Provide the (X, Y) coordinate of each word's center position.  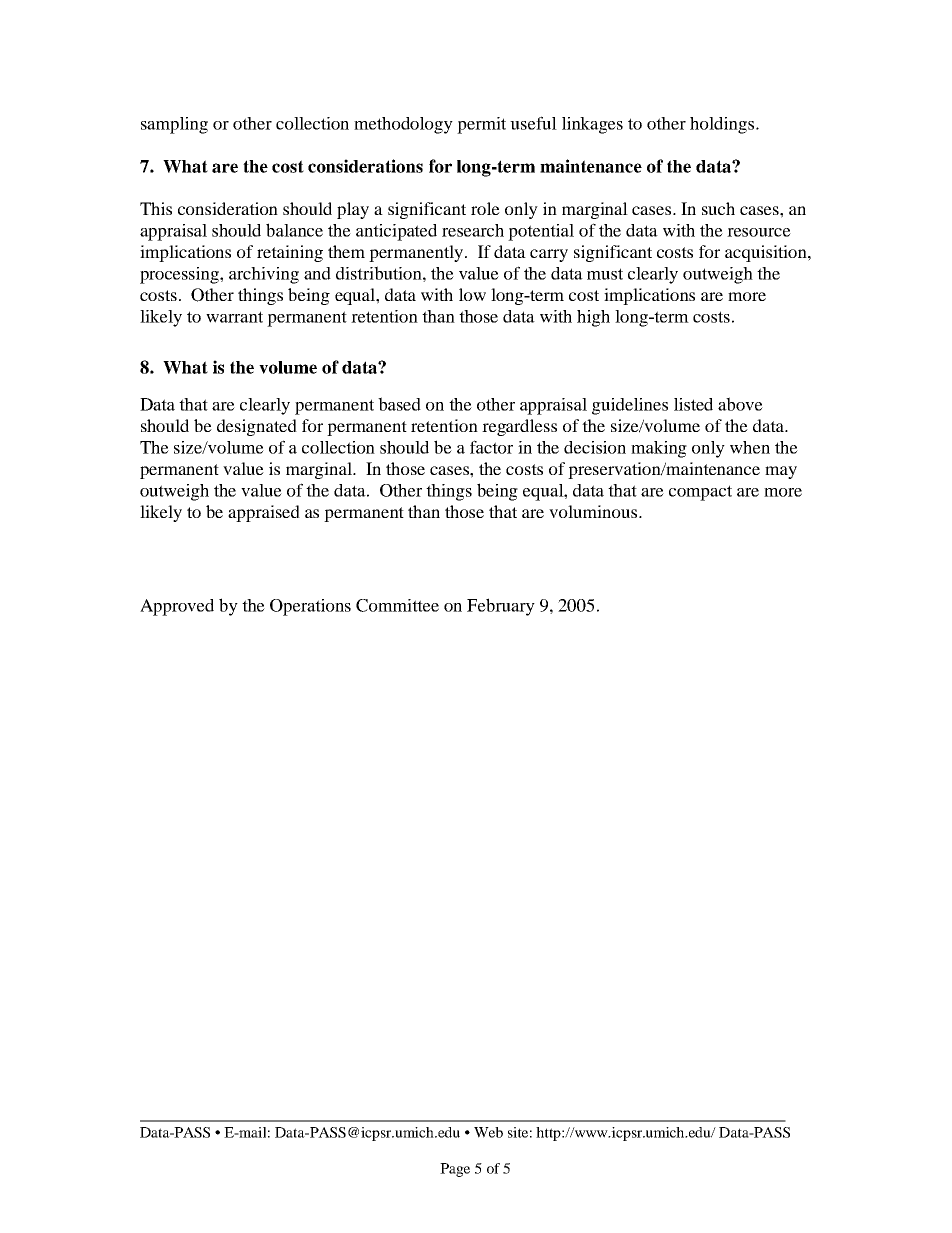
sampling (174, 125)
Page (455, 1170)
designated (257, 427)
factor (491, 447)
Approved (177, 607)
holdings (723, 125)
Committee (397, 605)
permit (481, 125)
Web (488, 1132)
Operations (310, 607)
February (501, 607)
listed (693, 404)
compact (700, 493)
